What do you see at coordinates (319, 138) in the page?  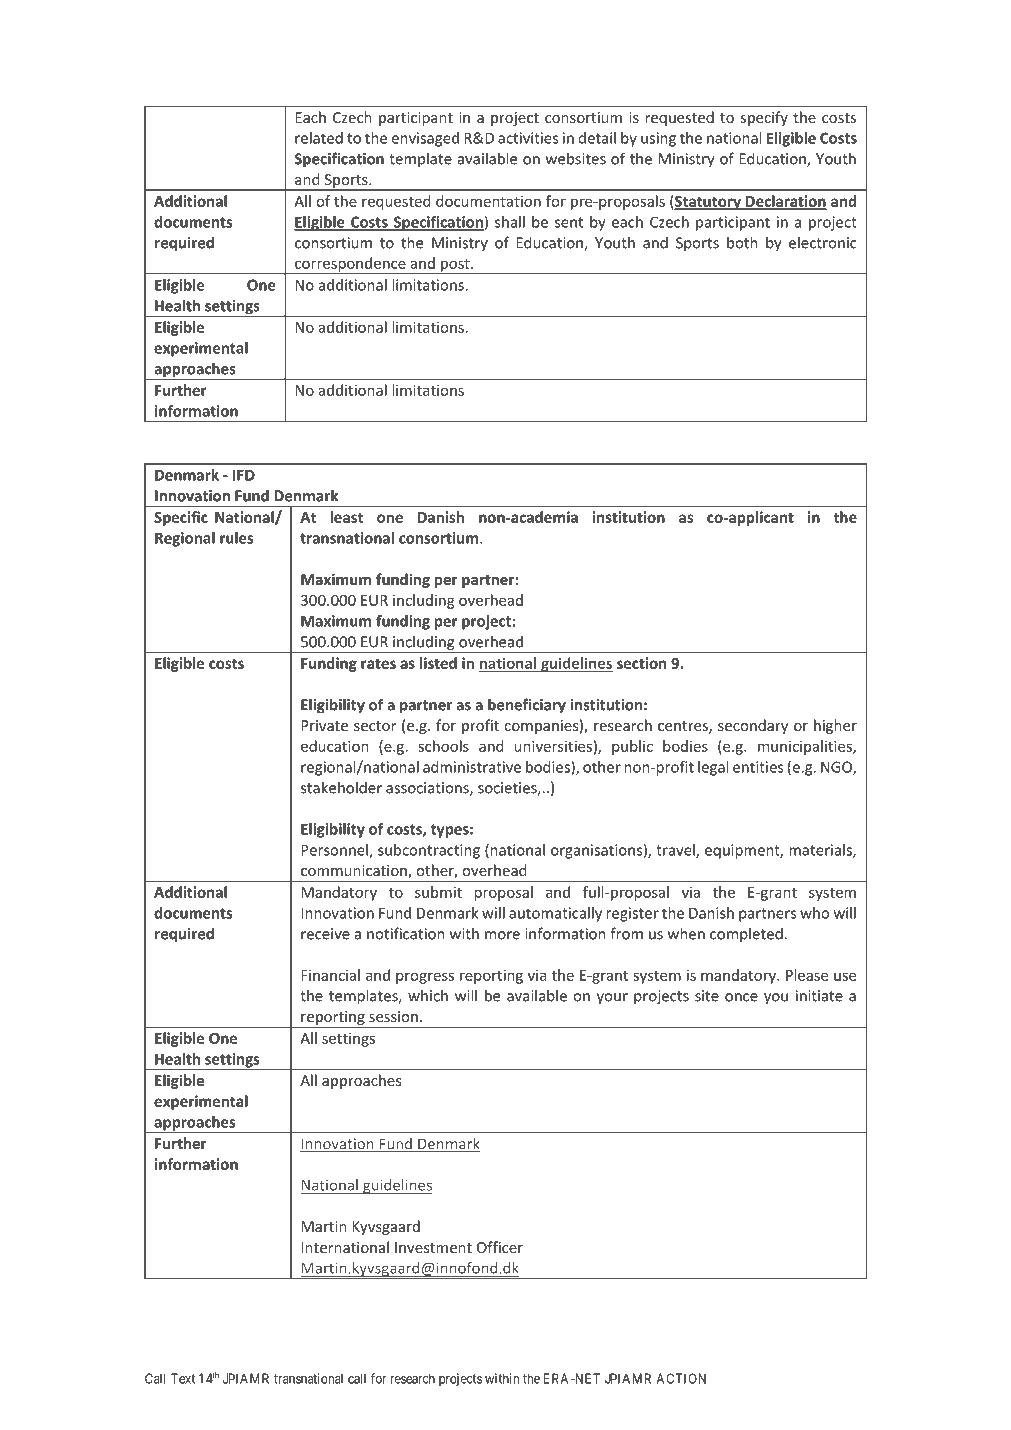 I see `related` at bounding box center [319, 138].
